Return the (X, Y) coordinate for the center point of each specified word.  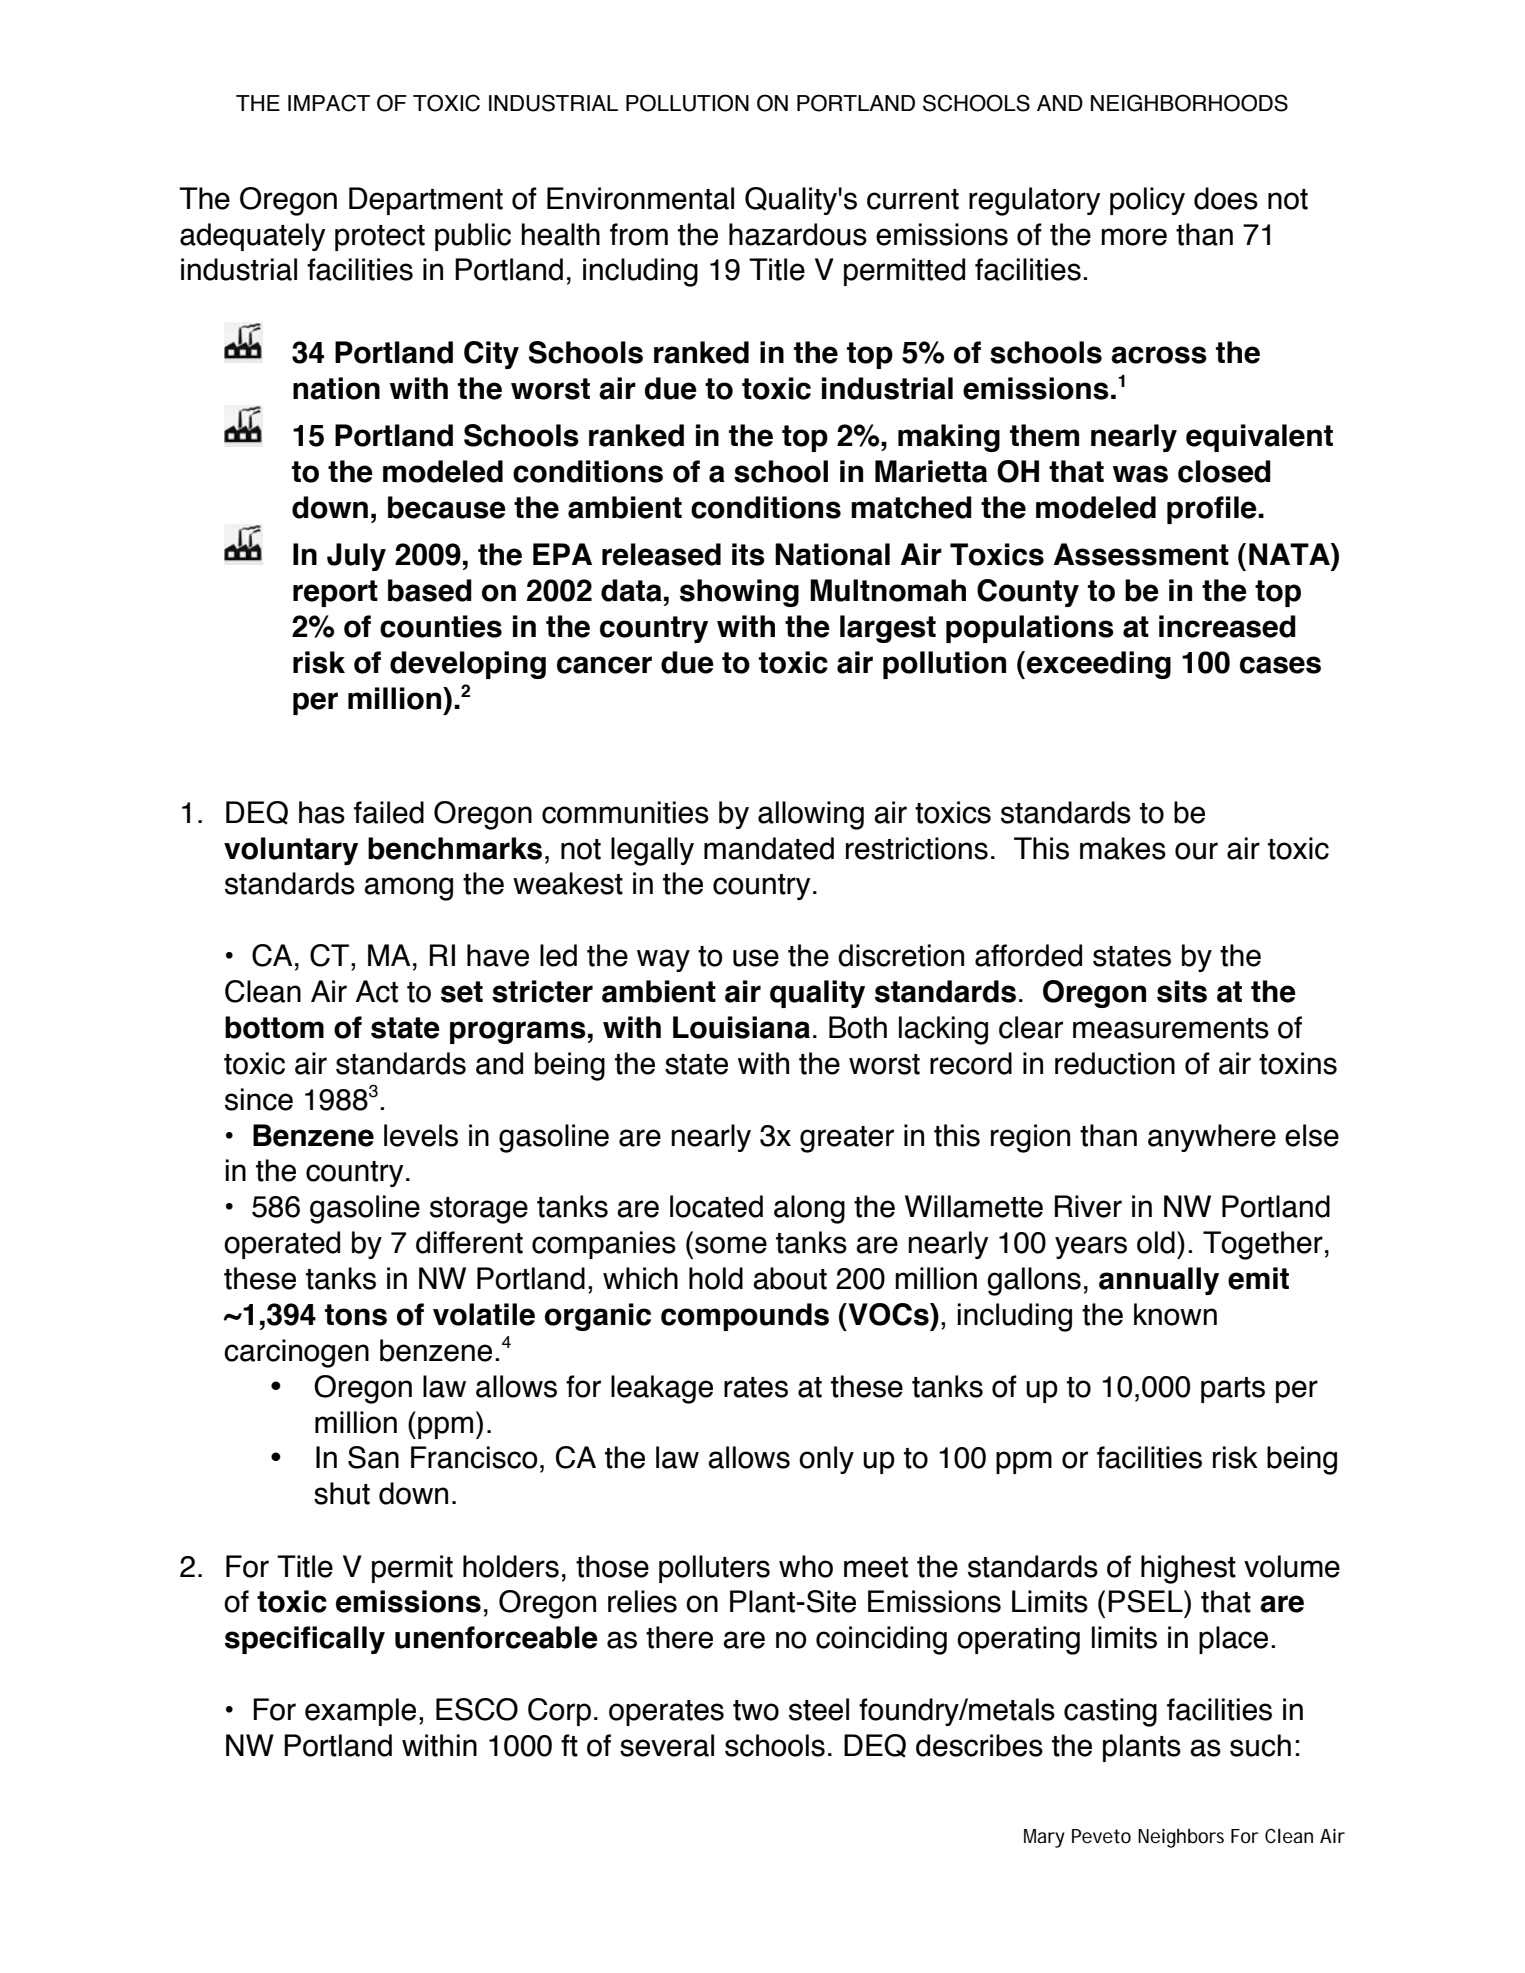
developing (468, 665)
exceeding (1099, 665)
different (469, 1242)
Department (426, 201)
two (756, 1710)
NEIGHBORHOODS (1189, 103)
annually (1159, 1281)
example (360, 1712)
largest (888, 629)
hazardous (798, 234)
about (790, 1278)
